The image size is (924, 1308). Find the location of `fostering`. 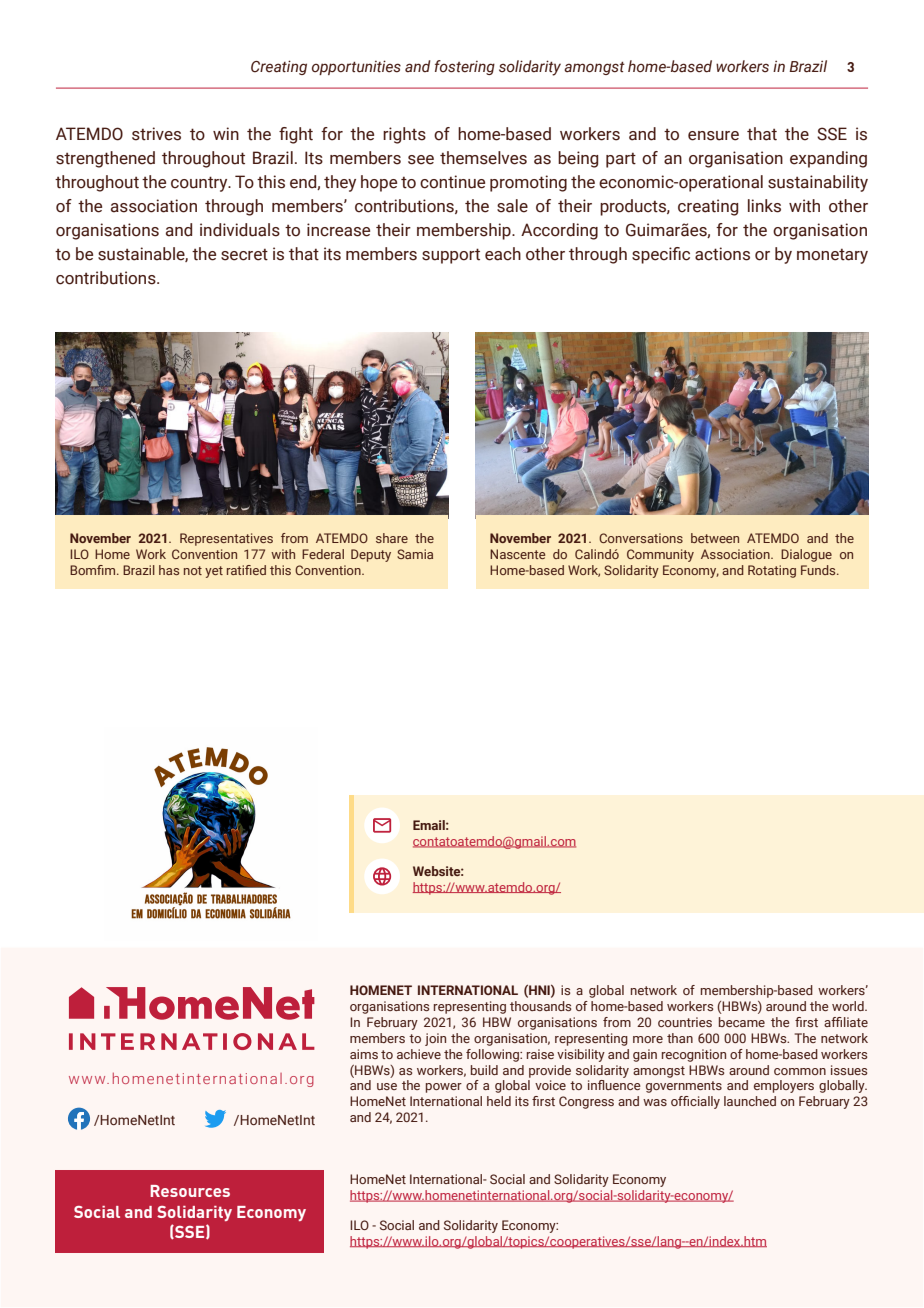

fostering is located at coordinates (465, 67).
